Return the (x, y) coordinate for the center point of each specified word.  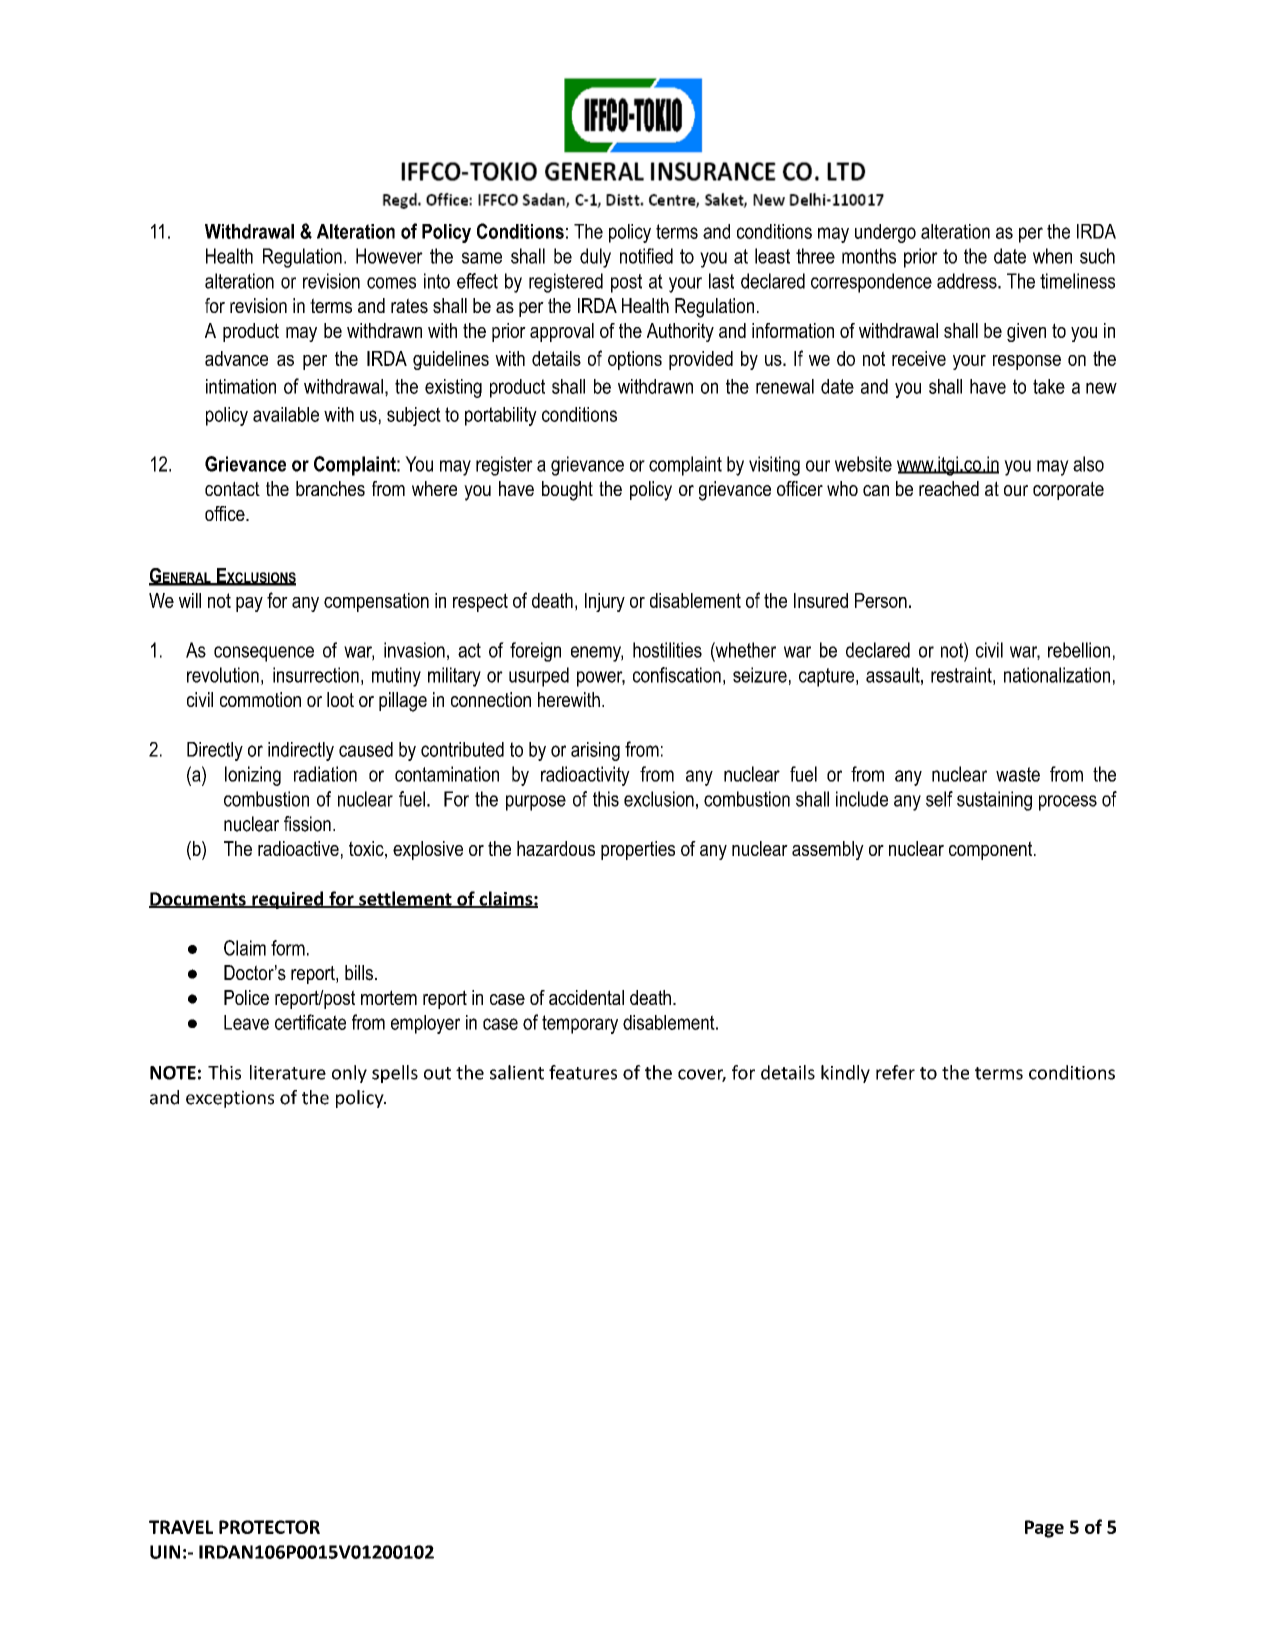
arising (595, 751)
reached (949, 488)
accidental (586, 997)
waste (1018, 774)
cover (702, 1075)
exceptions (230, 1099)
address (968, 281)
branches (330, 489)
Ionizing (253, 776)
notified (646, 256)
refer (895, 1072)
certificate (310, 1022)
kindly (845, 1074)
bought (567, 491)
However (389, 256)
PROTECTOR (269, 1527)
